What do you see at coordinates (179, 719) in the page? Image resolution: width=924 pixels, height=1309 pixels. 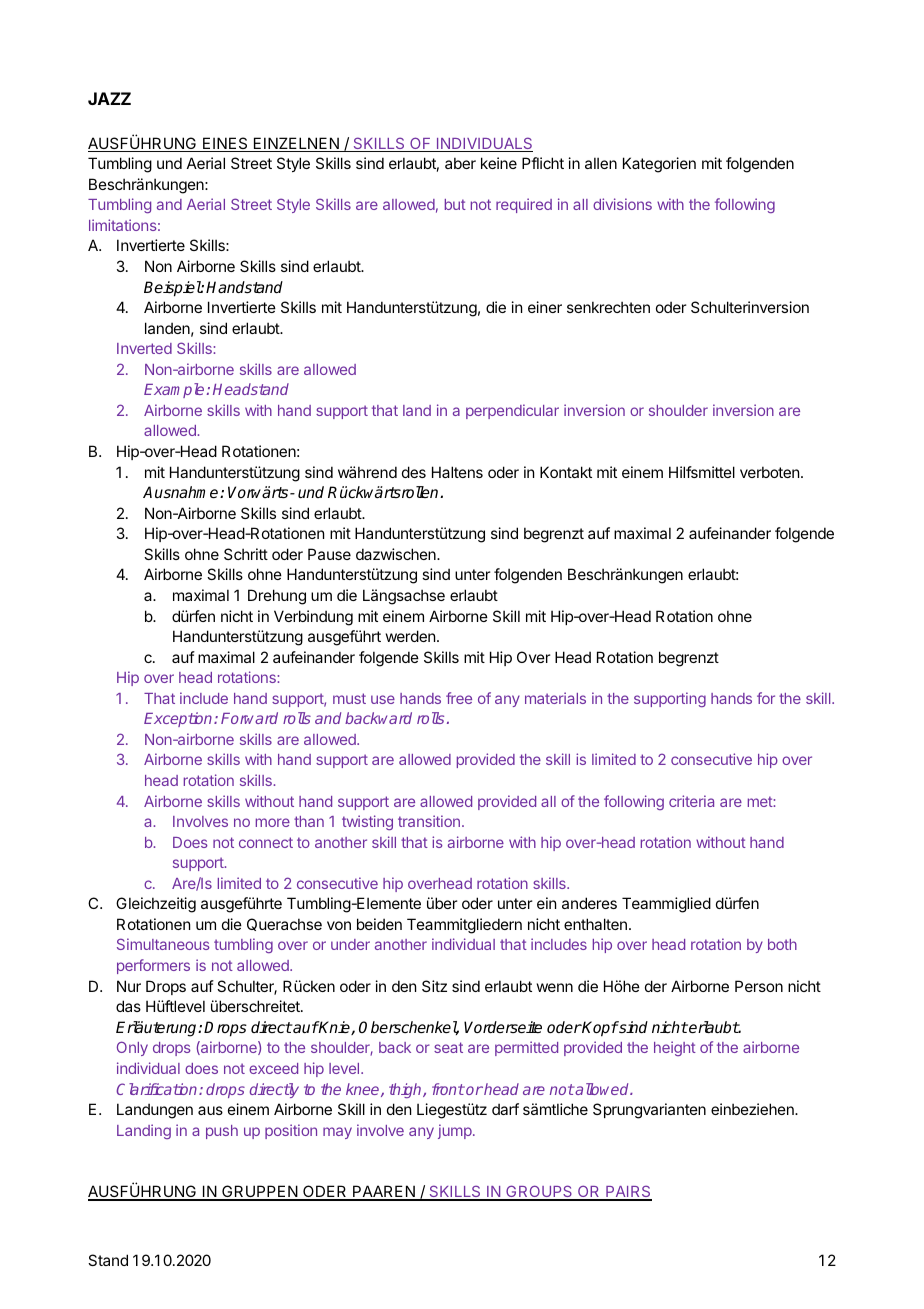 I see `Exception` at bounding box center [179, 719].
